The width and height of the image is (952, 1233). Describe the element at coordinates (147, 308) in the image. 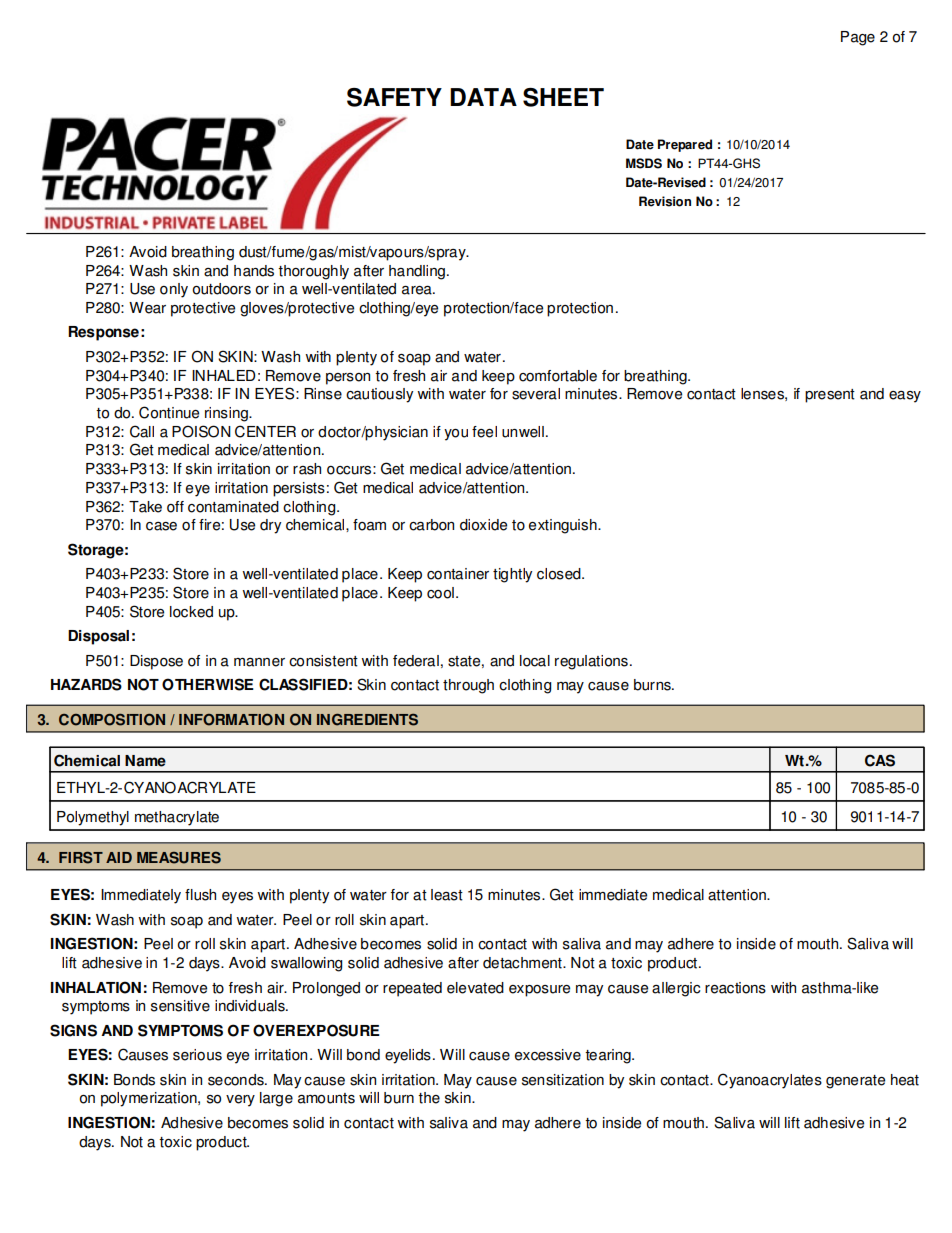

I see `Wear` at that location.
